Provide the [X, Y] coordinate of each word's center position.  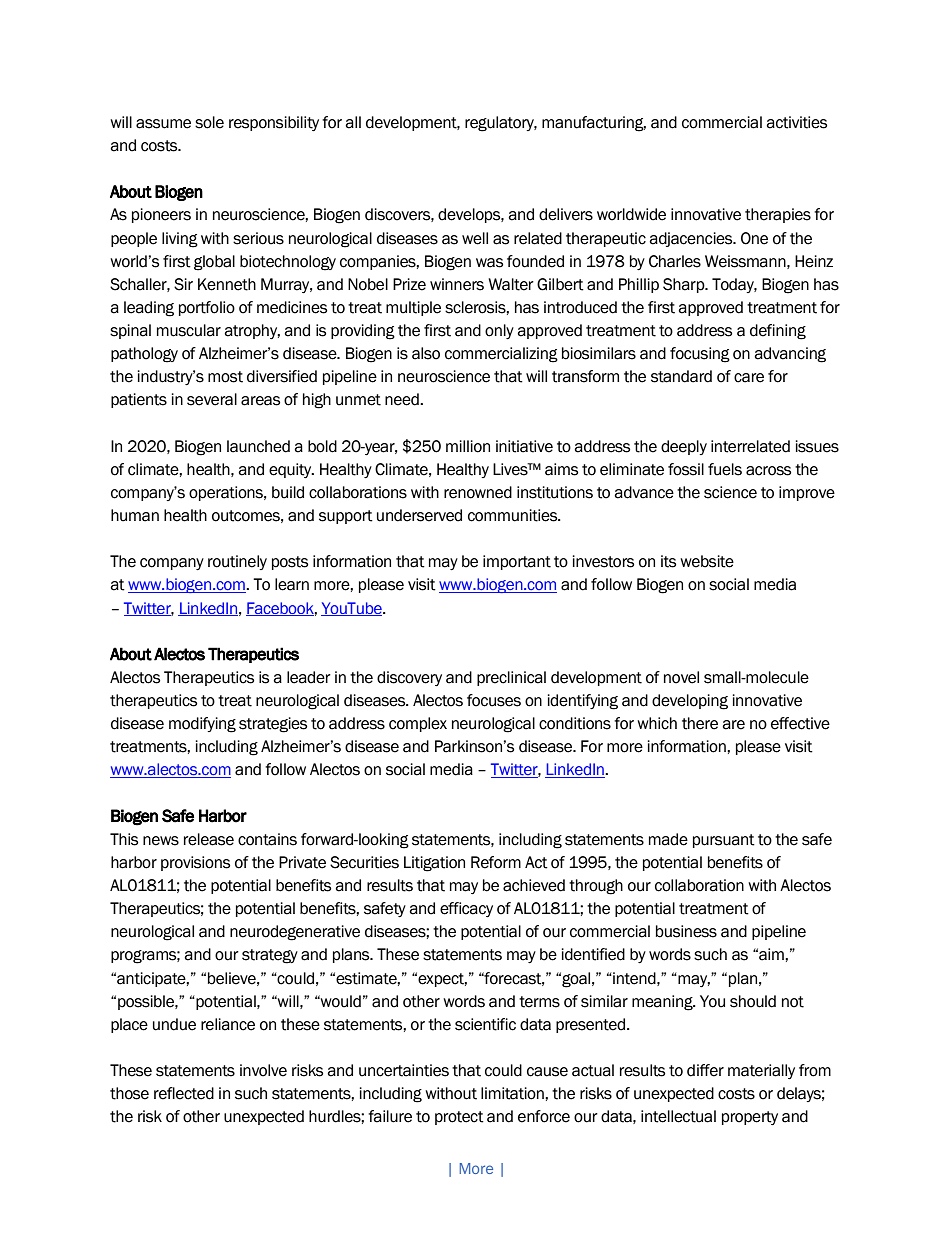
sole [209, 122]
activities [796, 122]
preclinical [511, 678]
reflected [184, 1093]
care [749, 378]
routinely [237, 562]
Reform [496, 862]
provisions [195, 863]
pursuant [724, 841]
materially [761, 1071]
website [707, 561]
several [212, 399]
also [426, 353]
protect [459, 1118]
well [475, 238]
